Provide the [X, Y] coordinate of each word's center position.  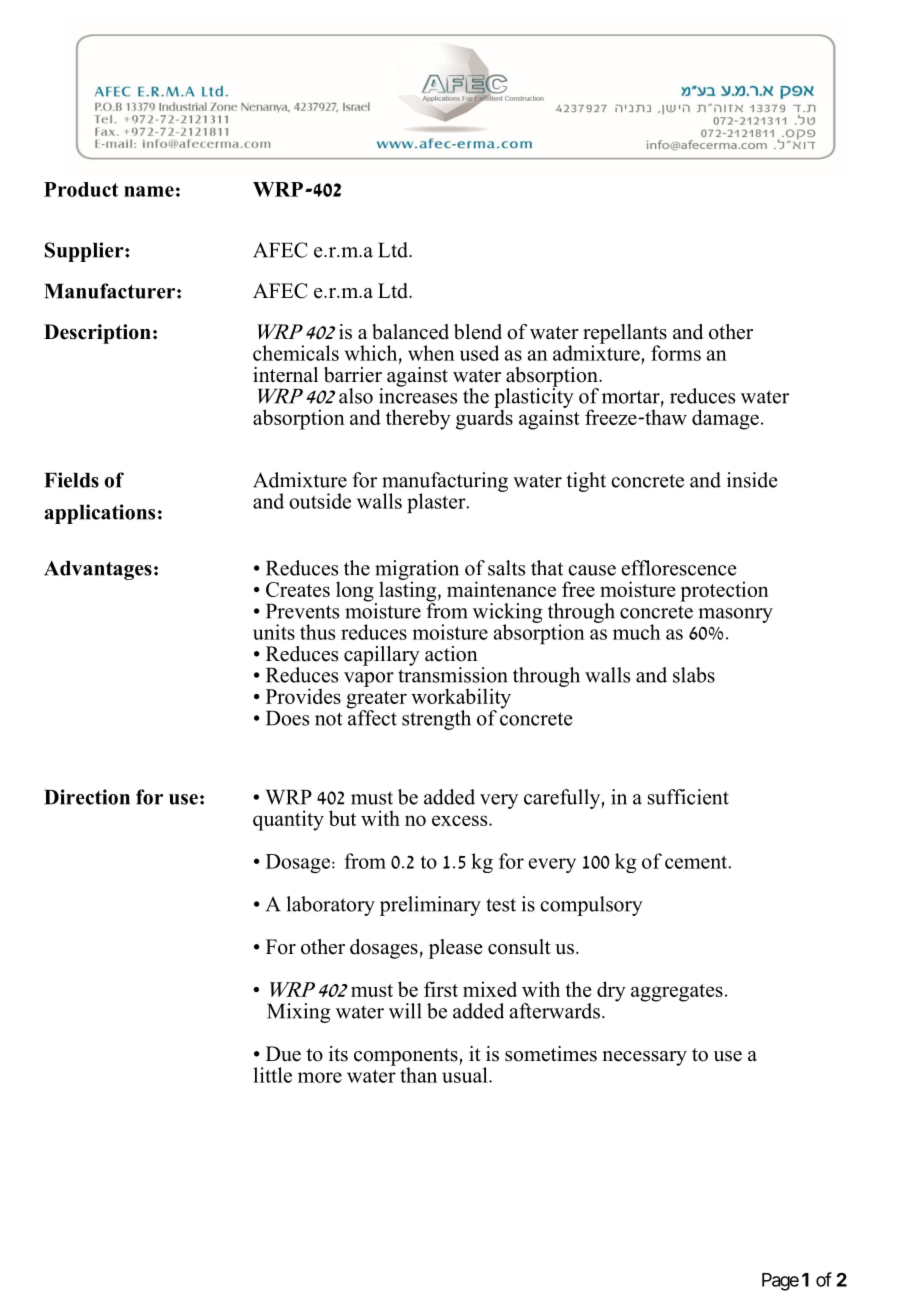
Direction [87, 797]
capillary [382, 656]
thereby [418, 419]
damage [725, 419]
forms [676, 353]
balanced [410, 332]
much [637, 632]
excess [461, 820]
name [149, 191]
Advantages [98, 570]
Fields [71, 480]
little [272, 1075]
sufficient [688, 797]
